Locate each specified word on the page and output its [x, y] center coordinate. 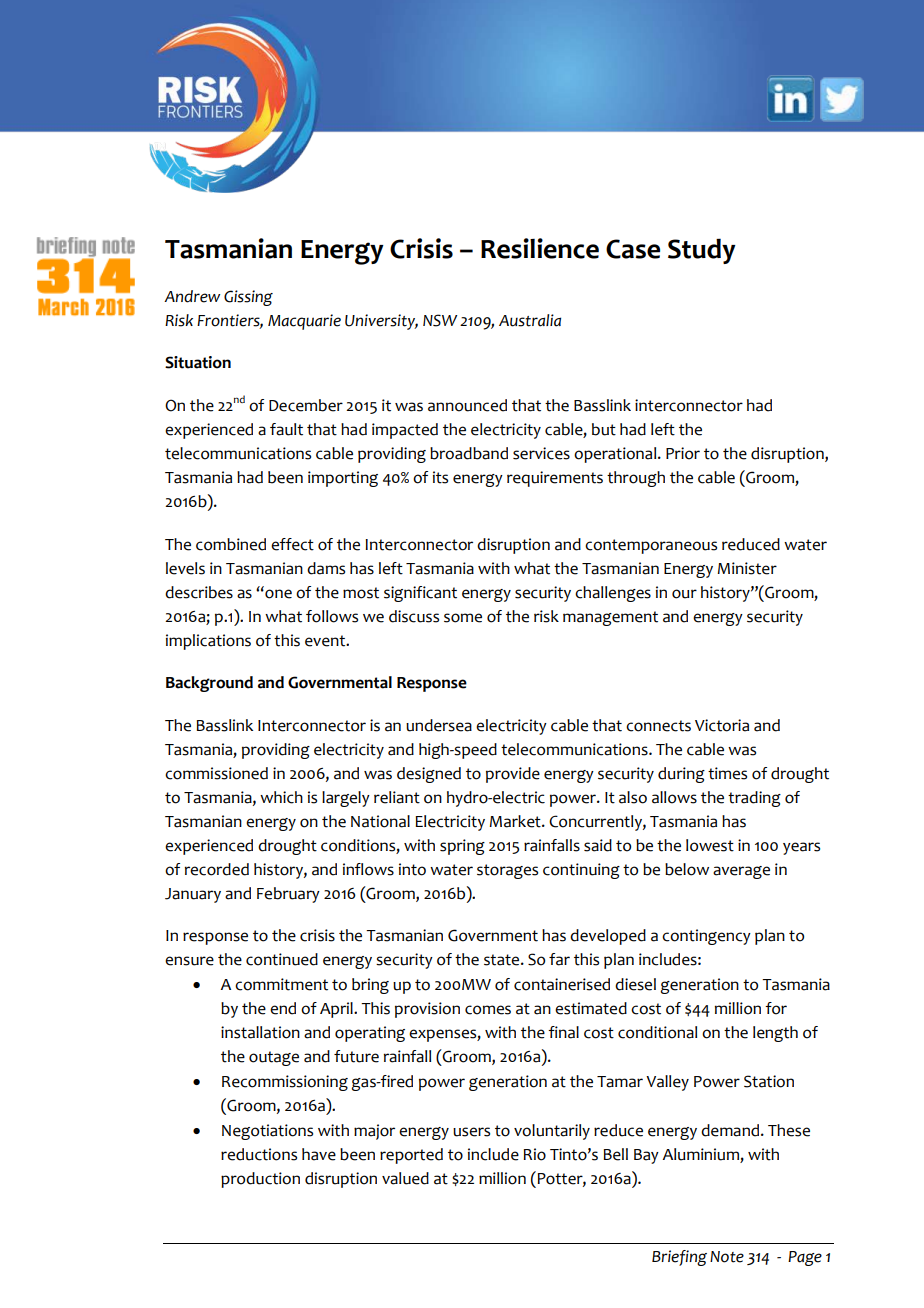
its [440, 477]
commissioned [216, 773]
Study [702, 251]
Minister [747, 568]
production [260, 1180]
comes [488, 1010]
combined [231, 544]
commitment [281, 984]
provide [513, 775]
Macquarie [304, 322]
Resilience [540, 248]
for [776, 1008]
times [727, 773]
